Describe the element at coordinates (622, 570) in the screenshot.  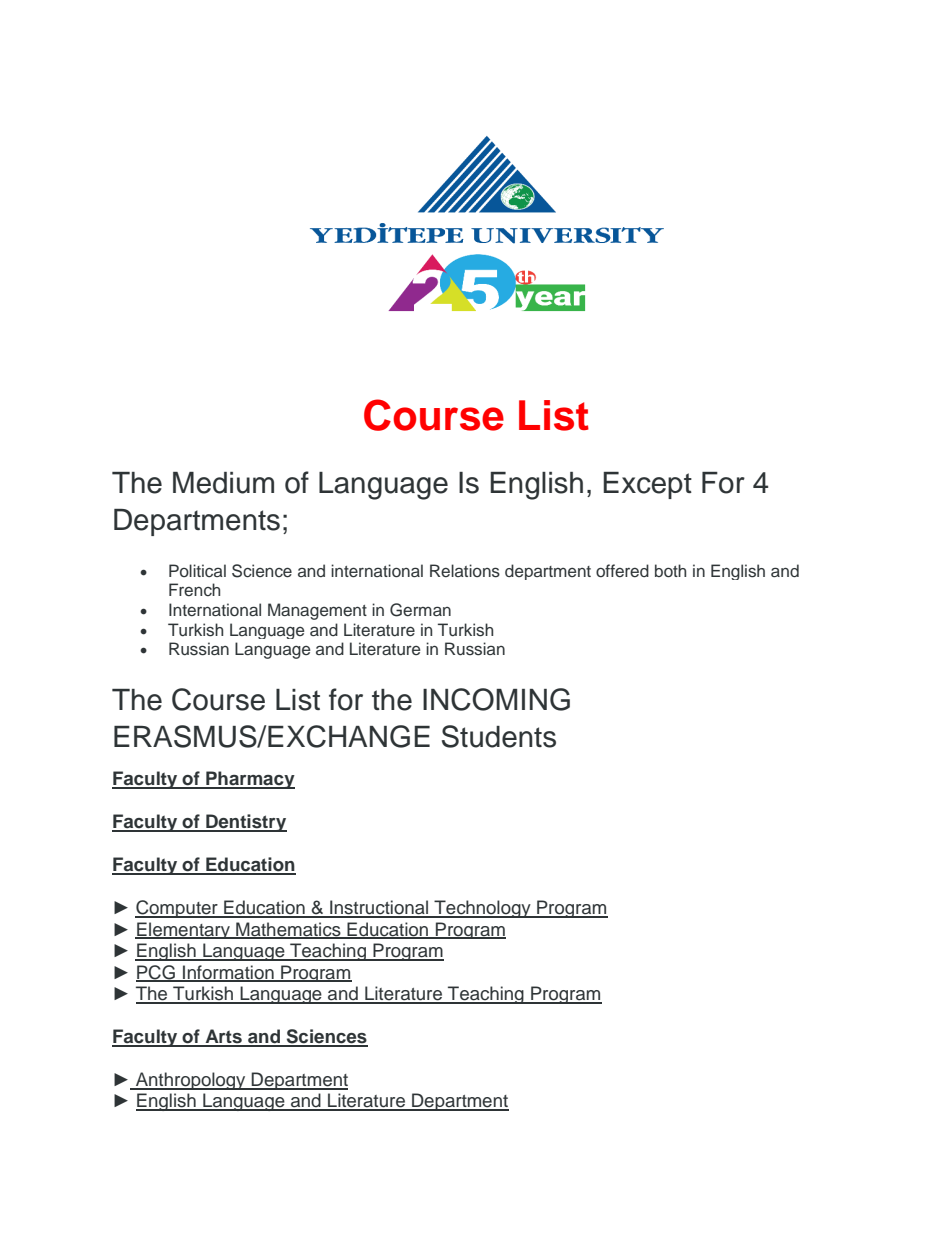
I see `offered` at that location.
